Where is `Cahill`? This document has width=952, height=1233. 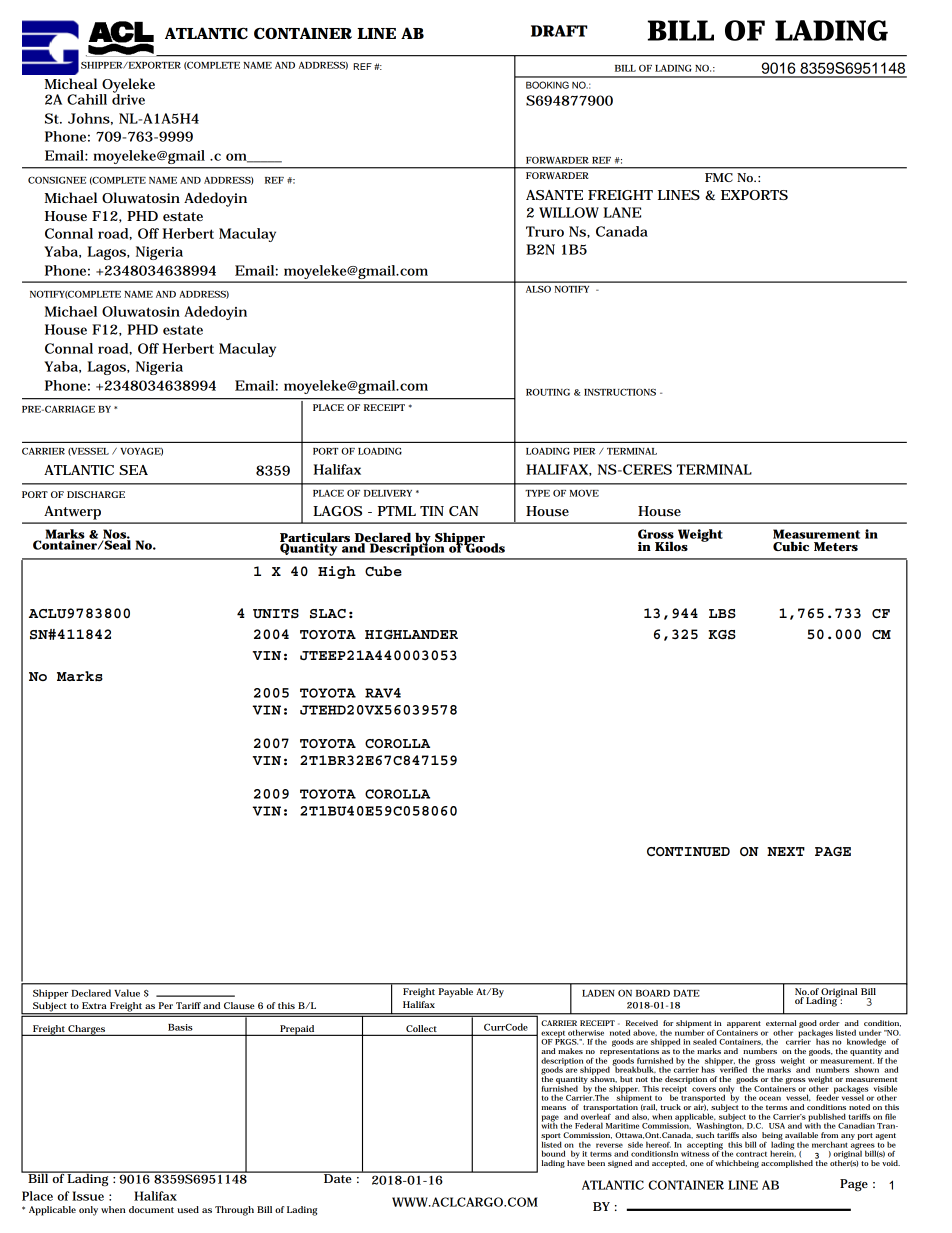
Cahill is located at coordinates (87, 99).
